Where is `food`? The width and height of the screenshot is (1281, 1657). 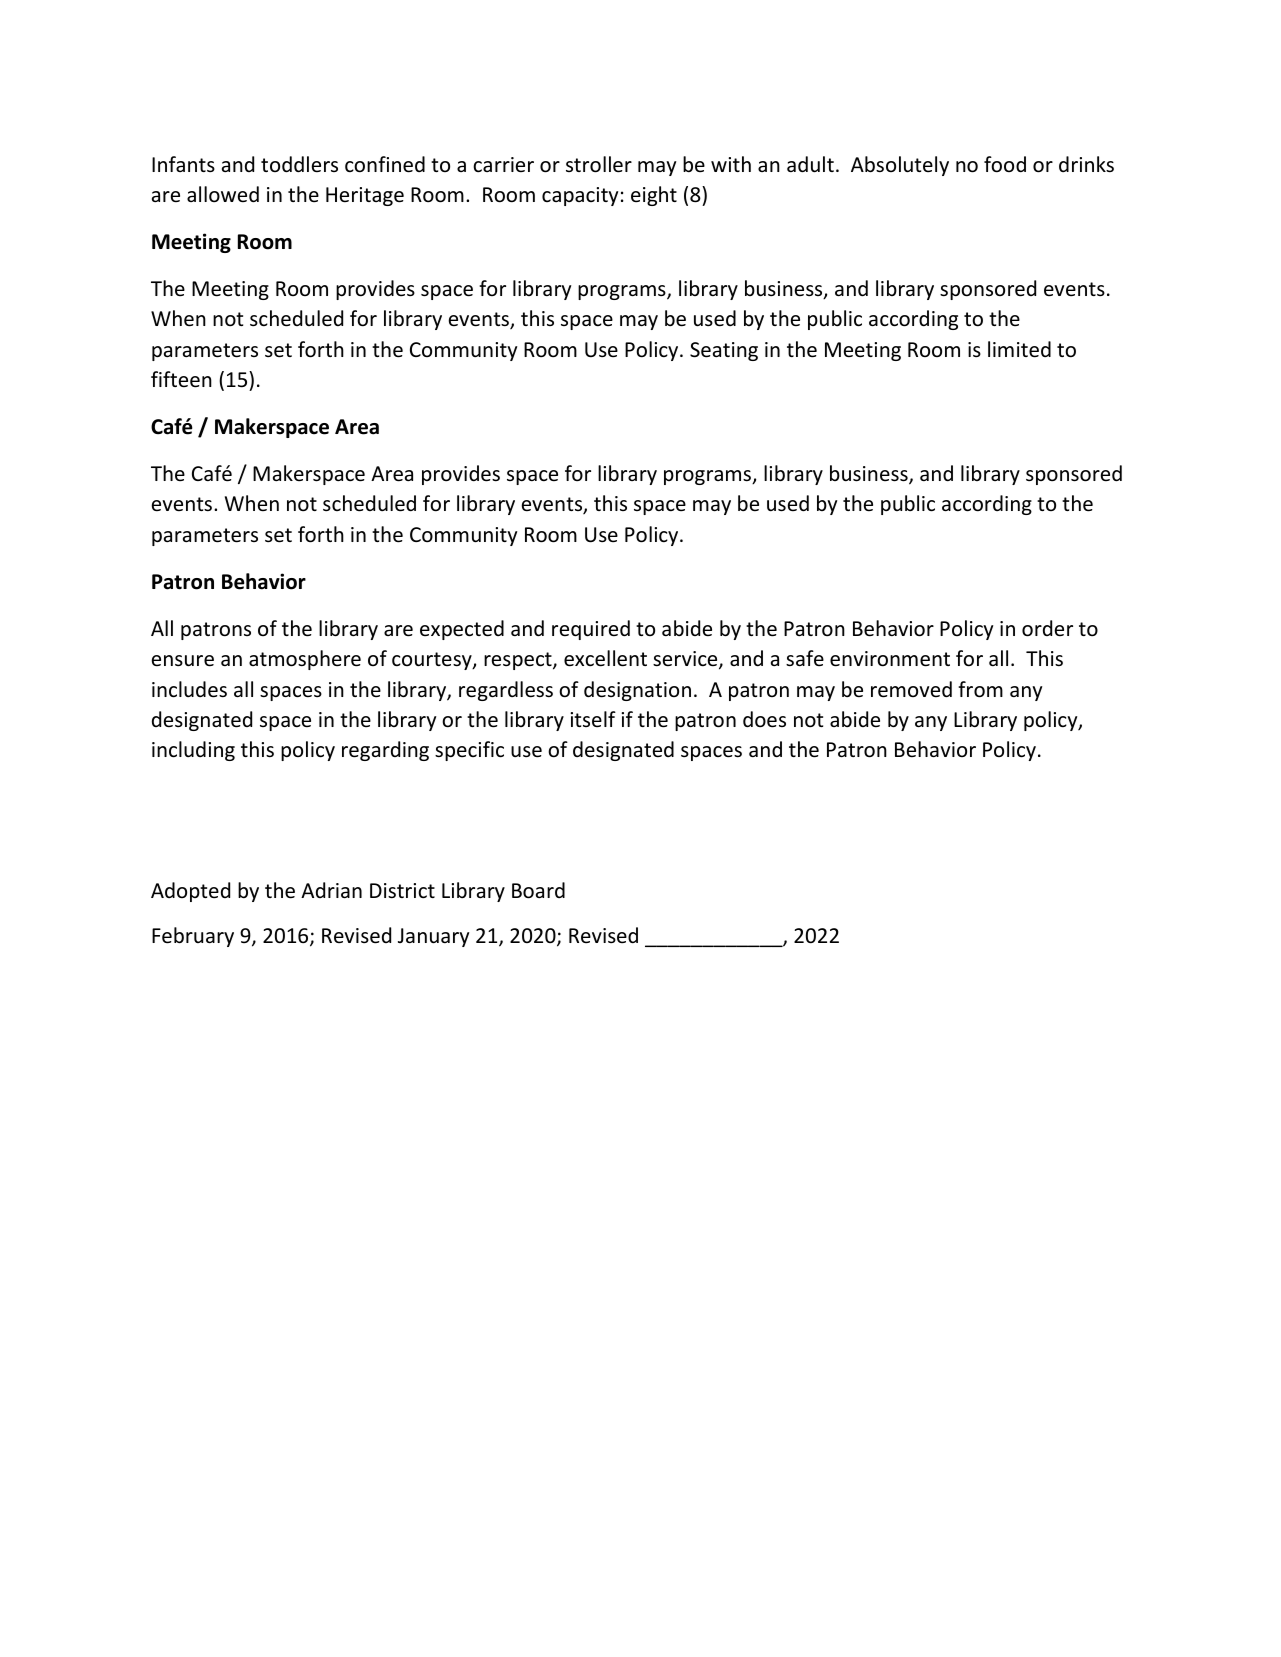 food is located at coordinates (1005, 164).
